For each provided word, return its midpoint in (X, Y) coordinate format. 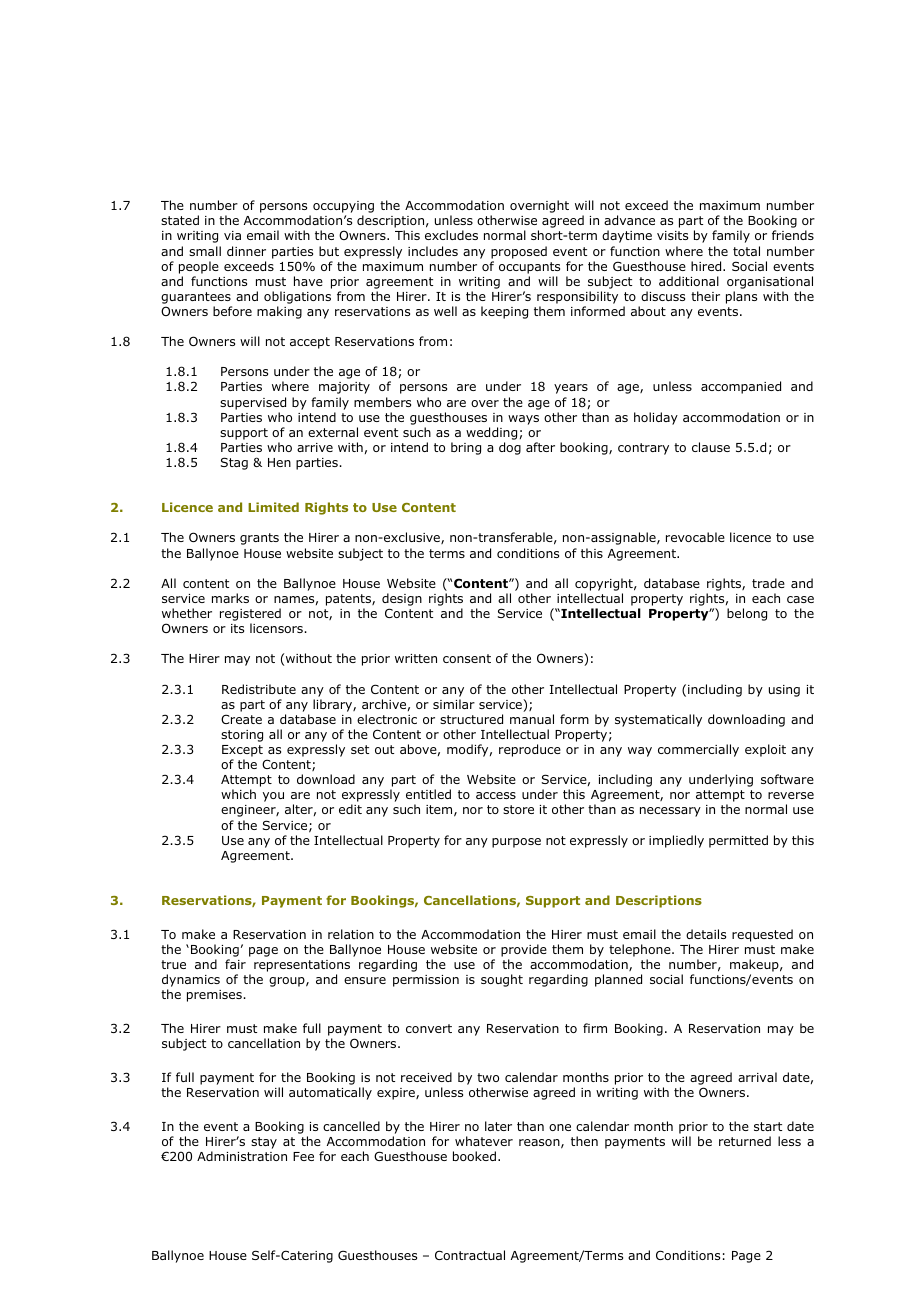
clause (711, 447)
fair (235, 964)
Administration (242, 1156)
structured (471, 719)
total (746, 251)
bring (466, 448)
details (706, 934)
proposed (519, 252)
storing (242, 736)
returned (745, 1141)
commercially (698, 750)
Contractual (470, 1255)
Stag (234, 463)
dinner (246, 251)
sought (502, 980)
